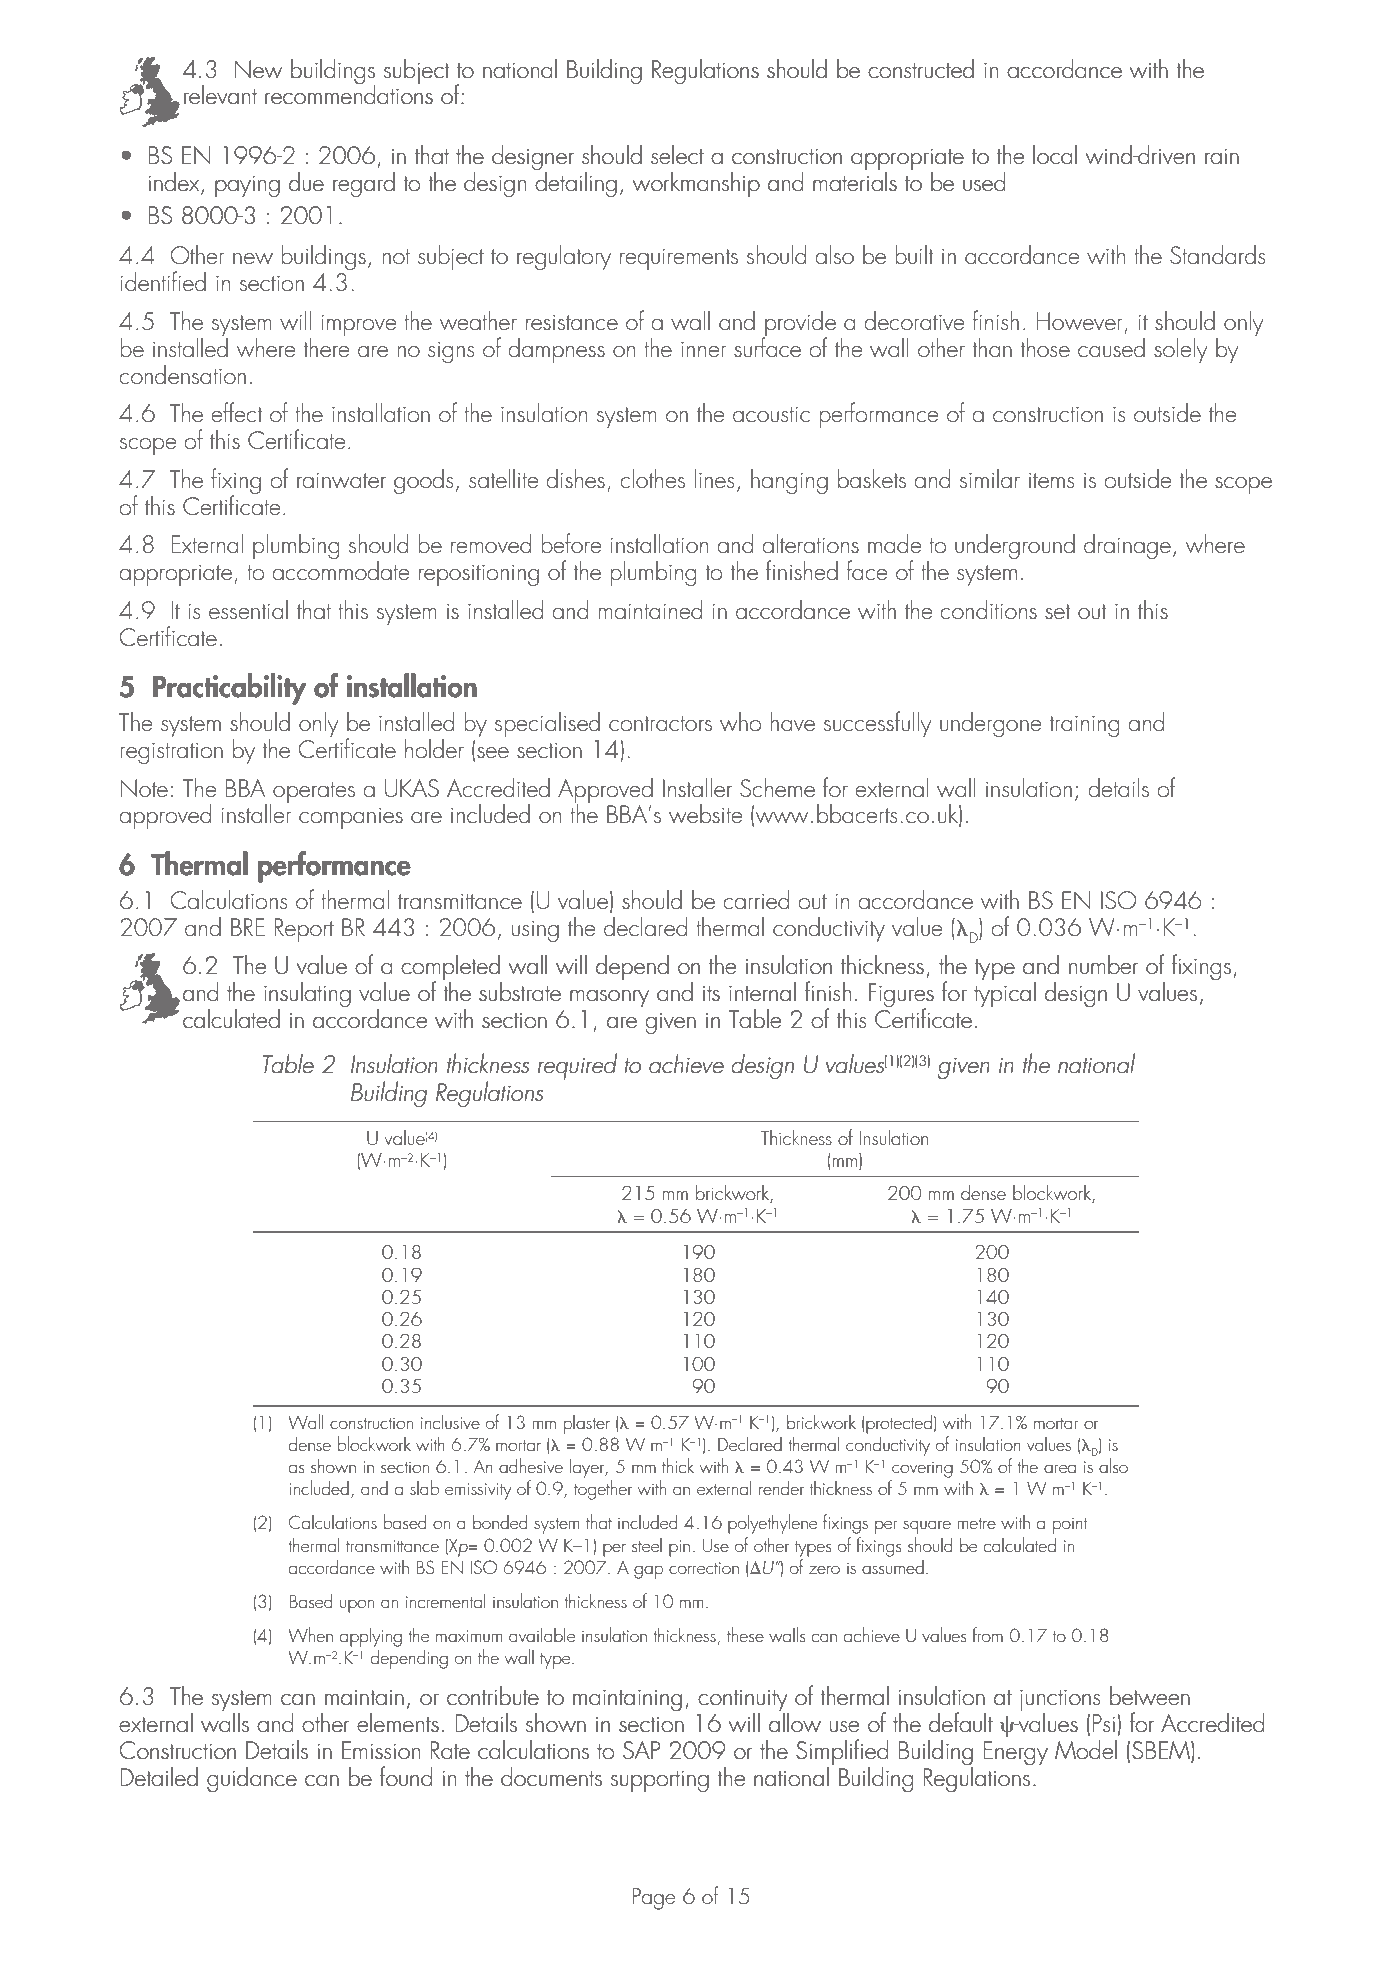 This image has height=1969, width=1392. I want to click on number, so click(1103, 964).
